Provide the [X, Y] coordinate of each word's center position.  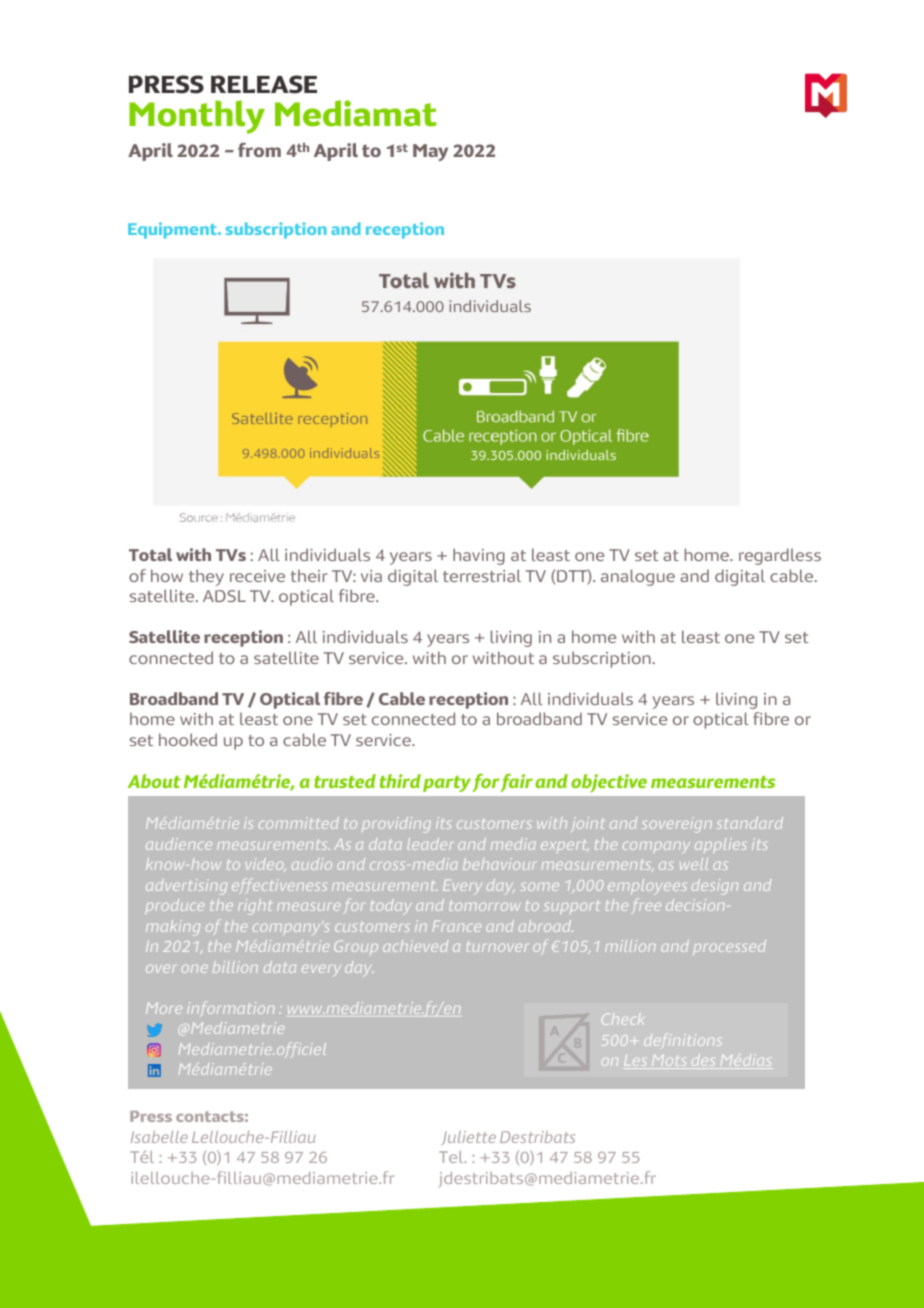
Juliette [468, 1138]
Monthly [197, 117]
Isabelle [159, 1137]
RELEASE [264, 84]
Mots [669, 1062]
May [430, 152]
